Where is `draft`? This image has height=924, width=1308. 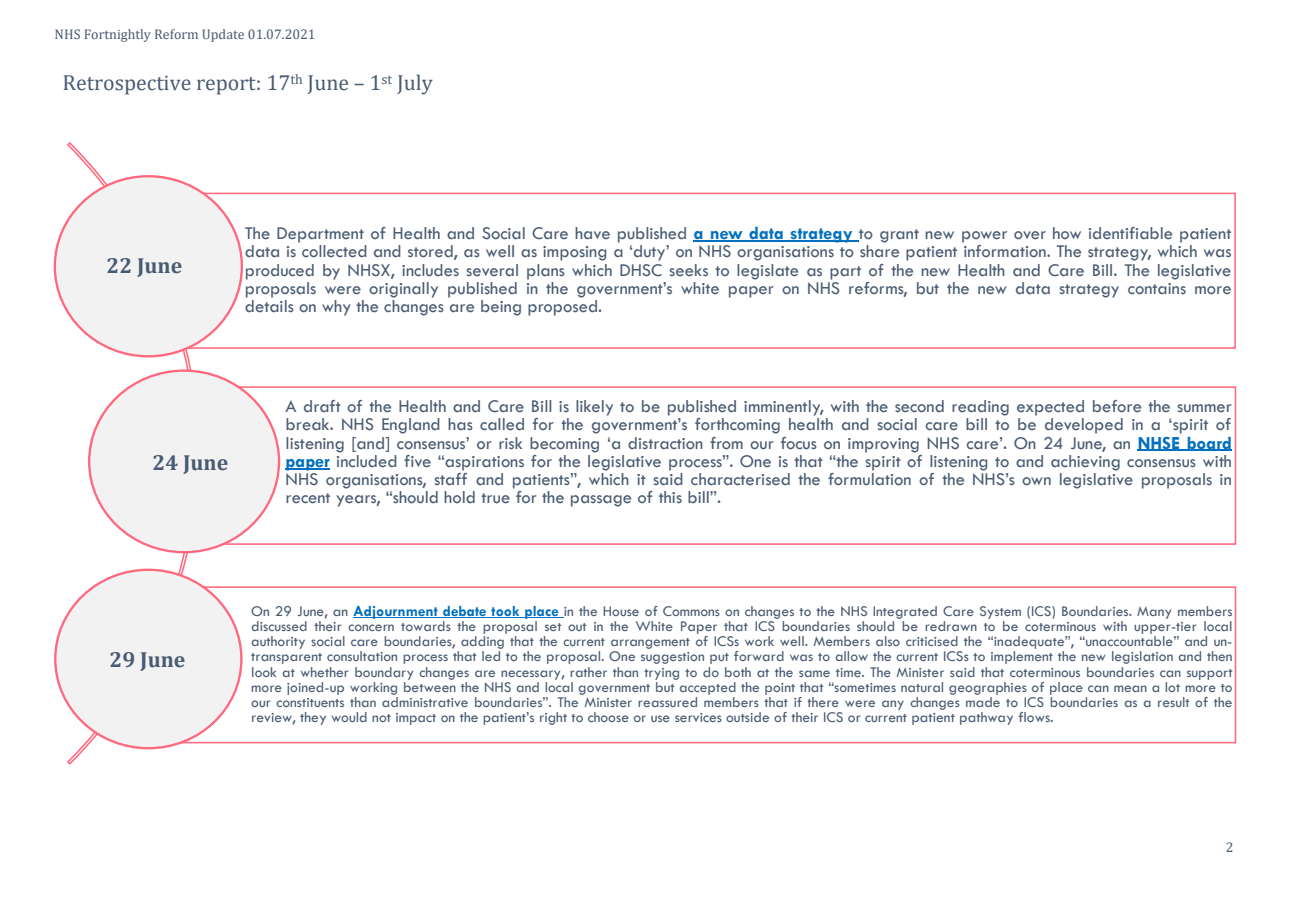
draft is located at coordinates (322, 406).
